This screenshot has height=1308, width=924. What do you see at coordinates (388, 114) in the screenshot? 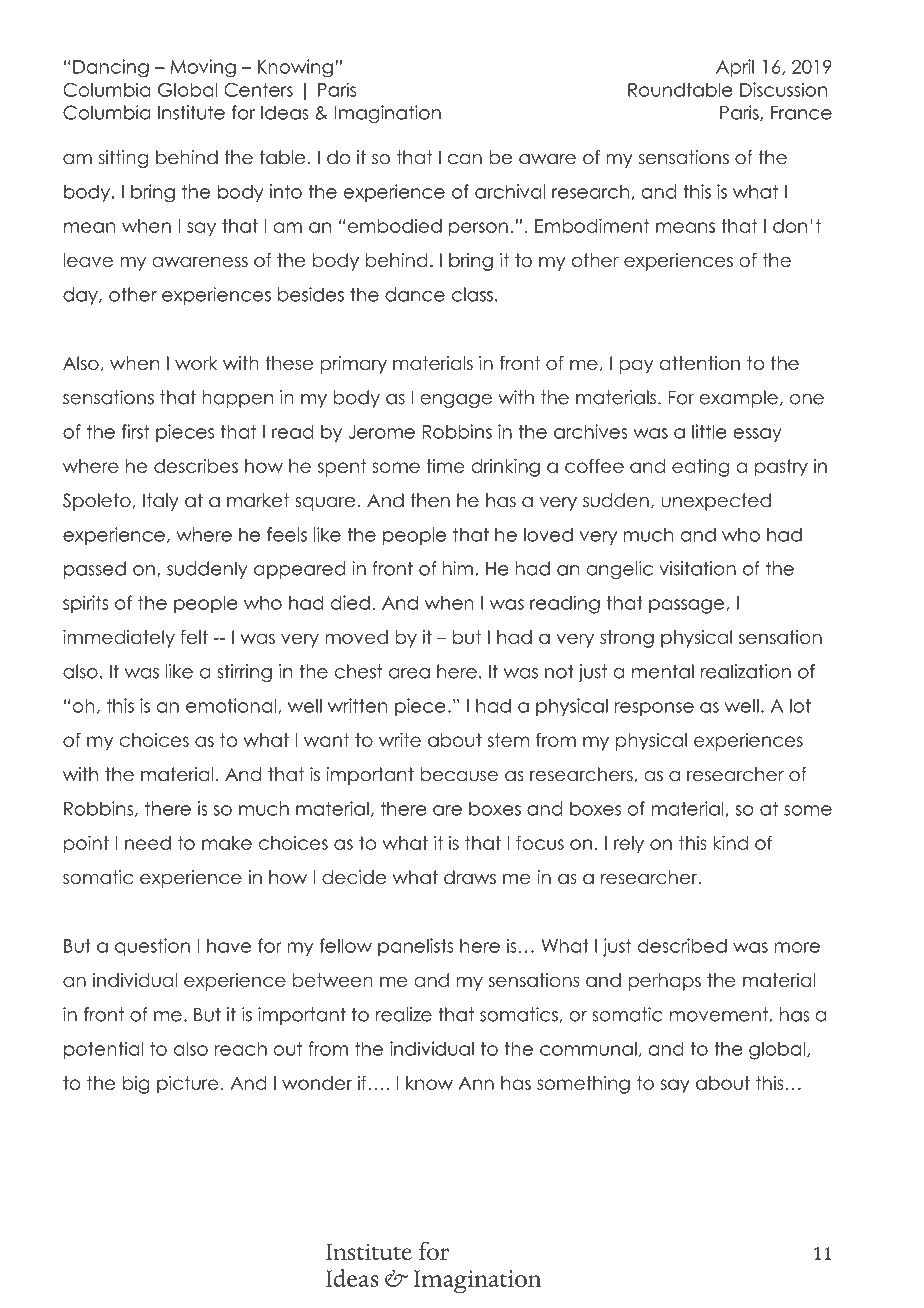
I see `Imagination` at bounding box center [388, 114].
